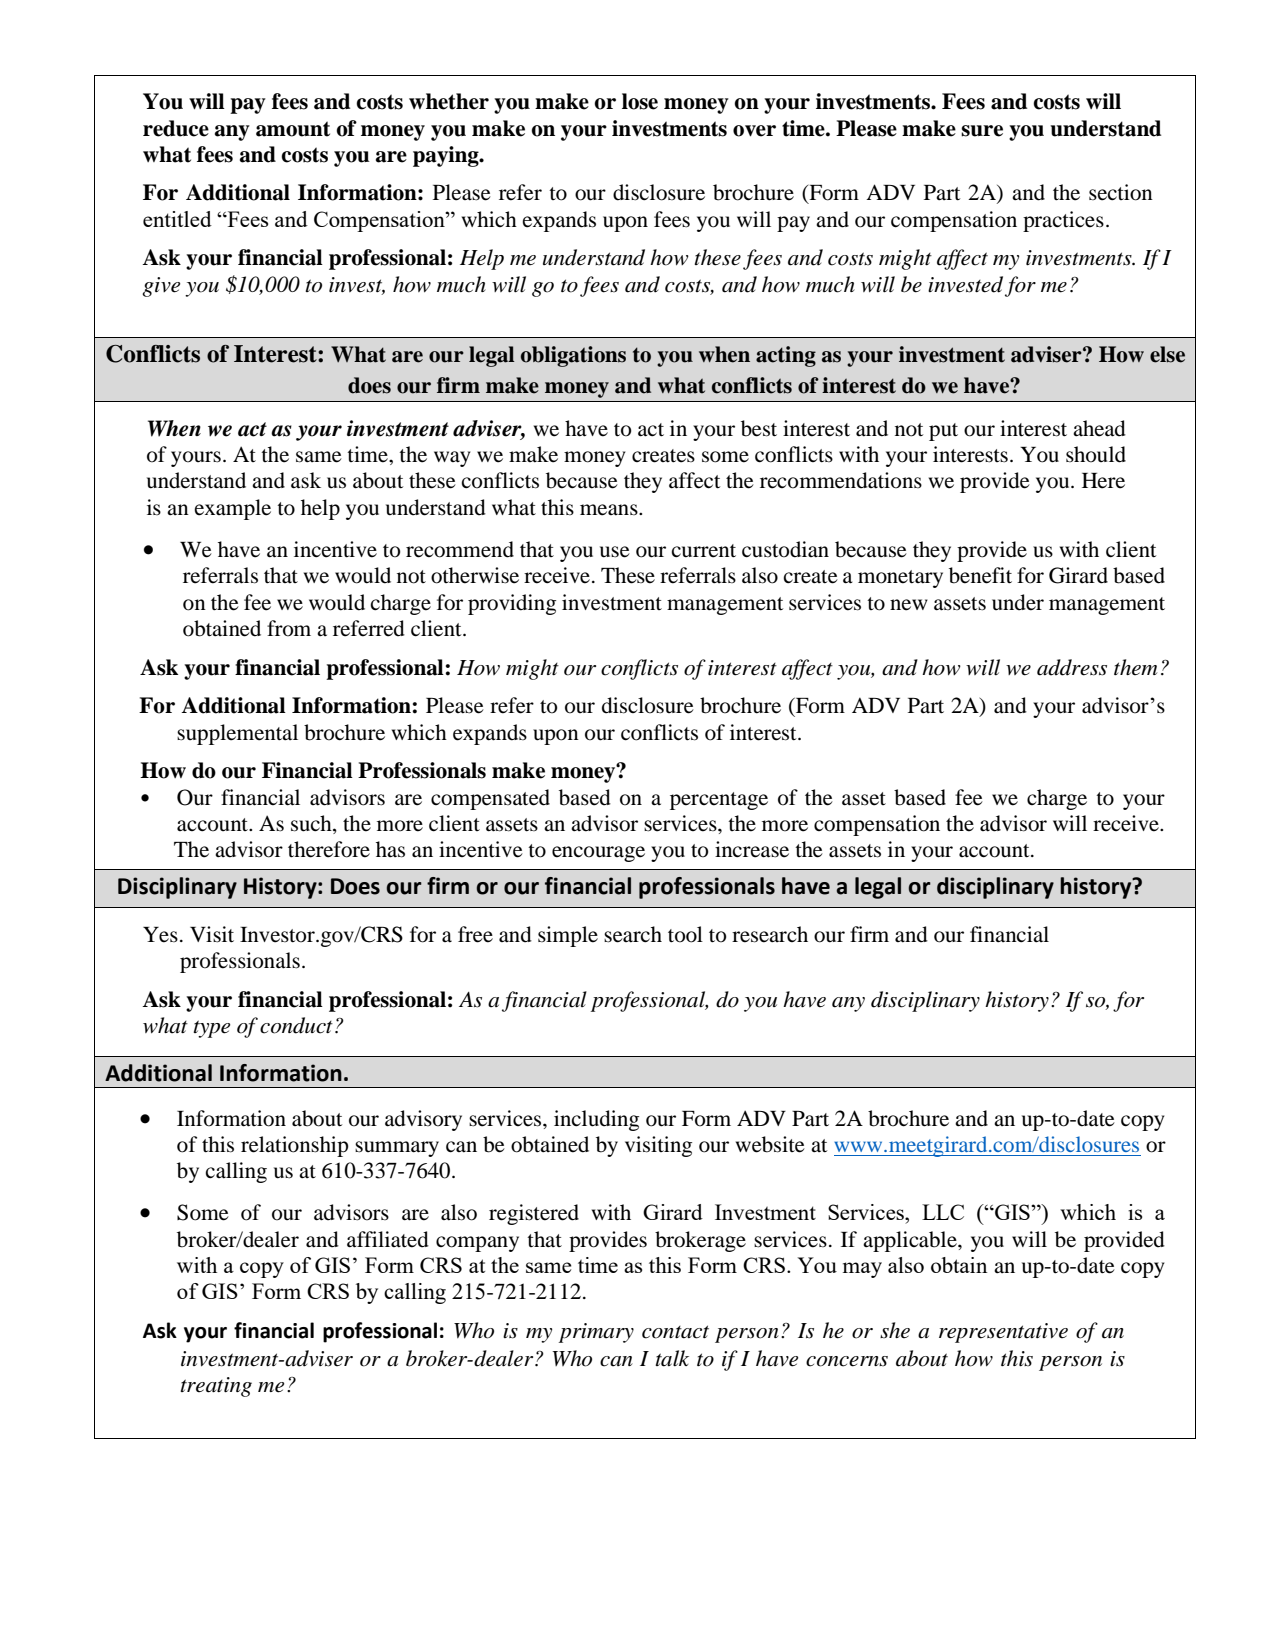  What do you see at coordinates (216, 1387) in the screenshot?
I see `treating` at bounding box center [216, 1387].
